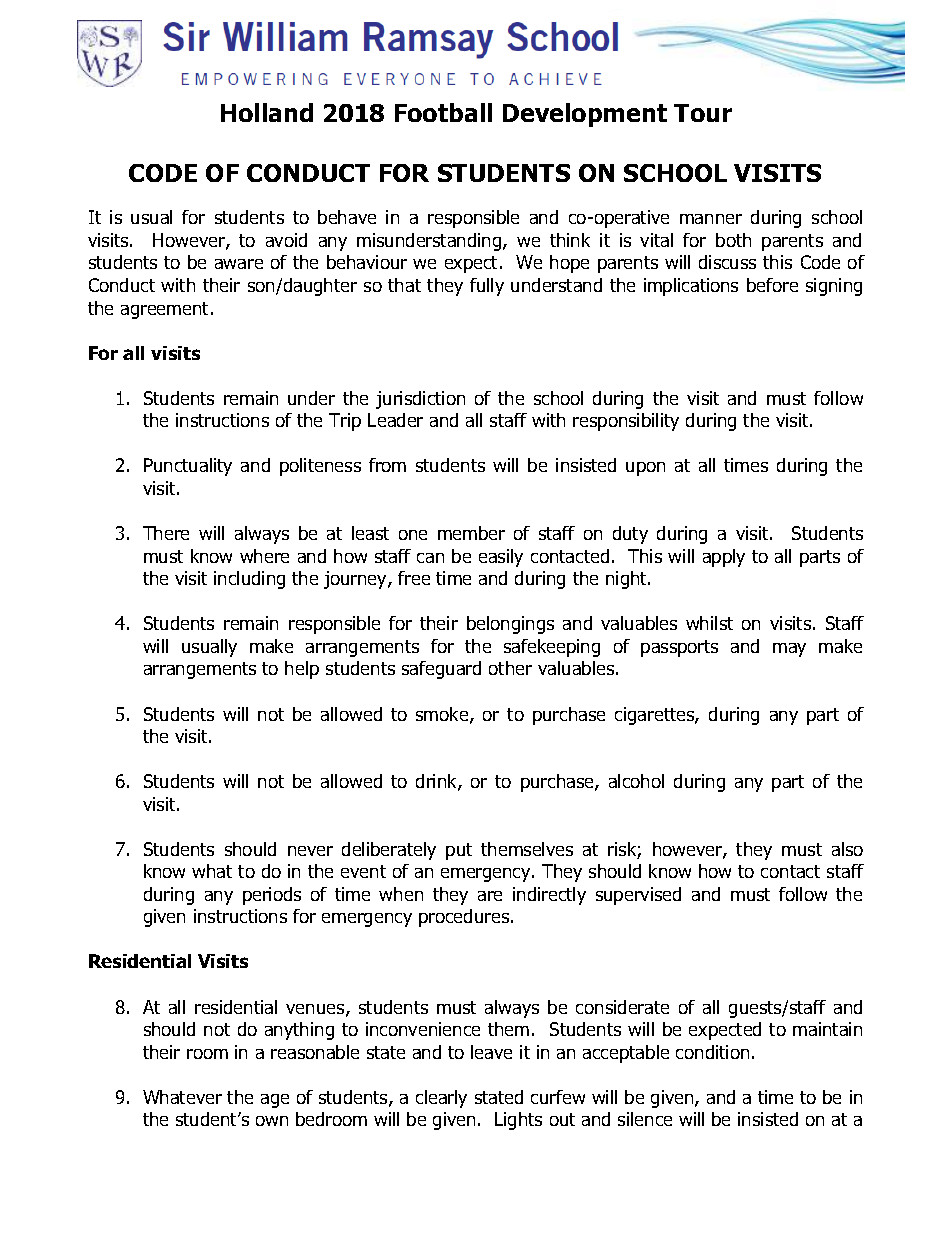  I want to click on Holland, so click(267, 112).
